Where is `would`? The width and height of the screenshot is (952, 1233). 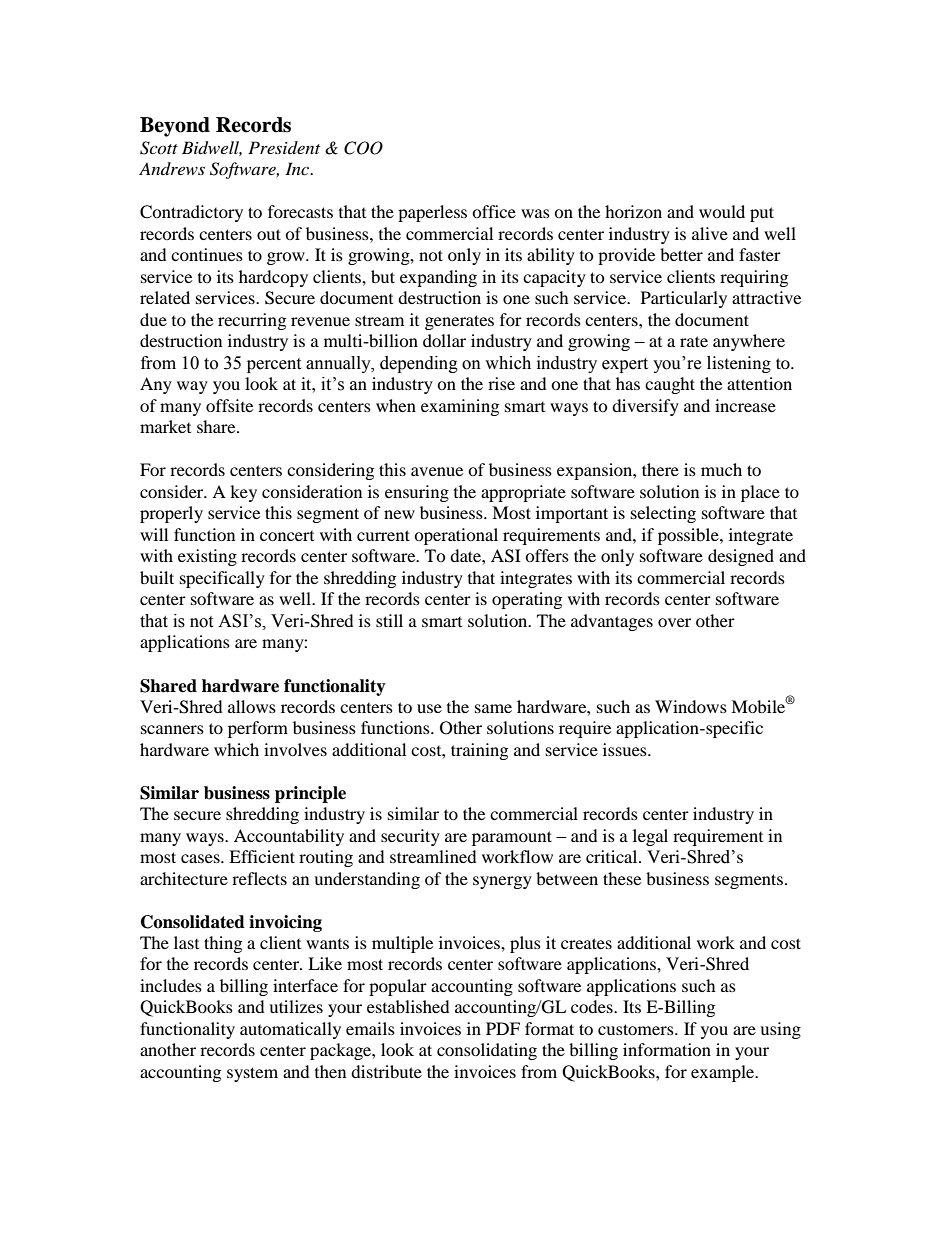 would is located at coordinates (722, 211).
